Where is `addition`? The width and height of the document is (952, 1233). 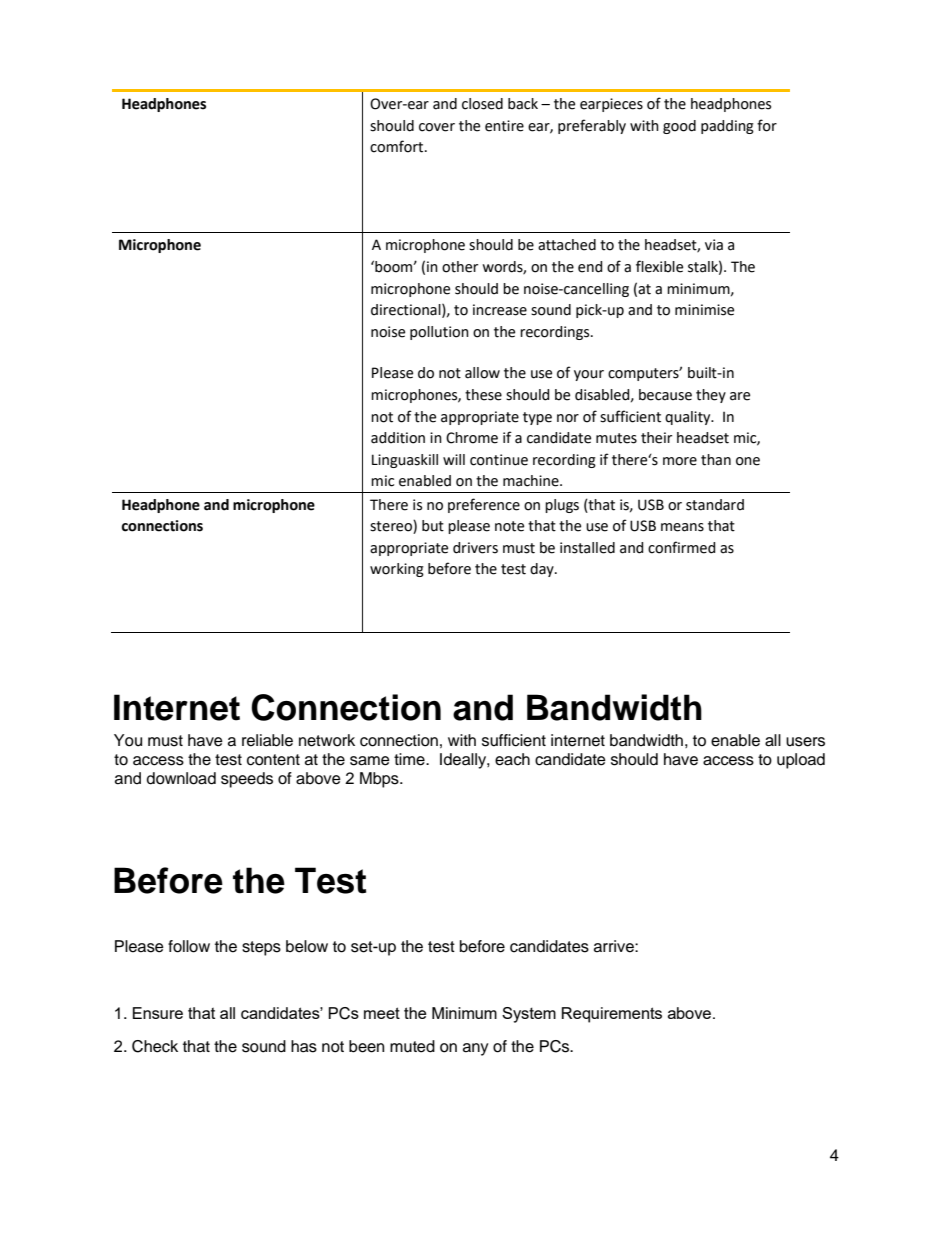
addition is located at coordinates (398, 438).
